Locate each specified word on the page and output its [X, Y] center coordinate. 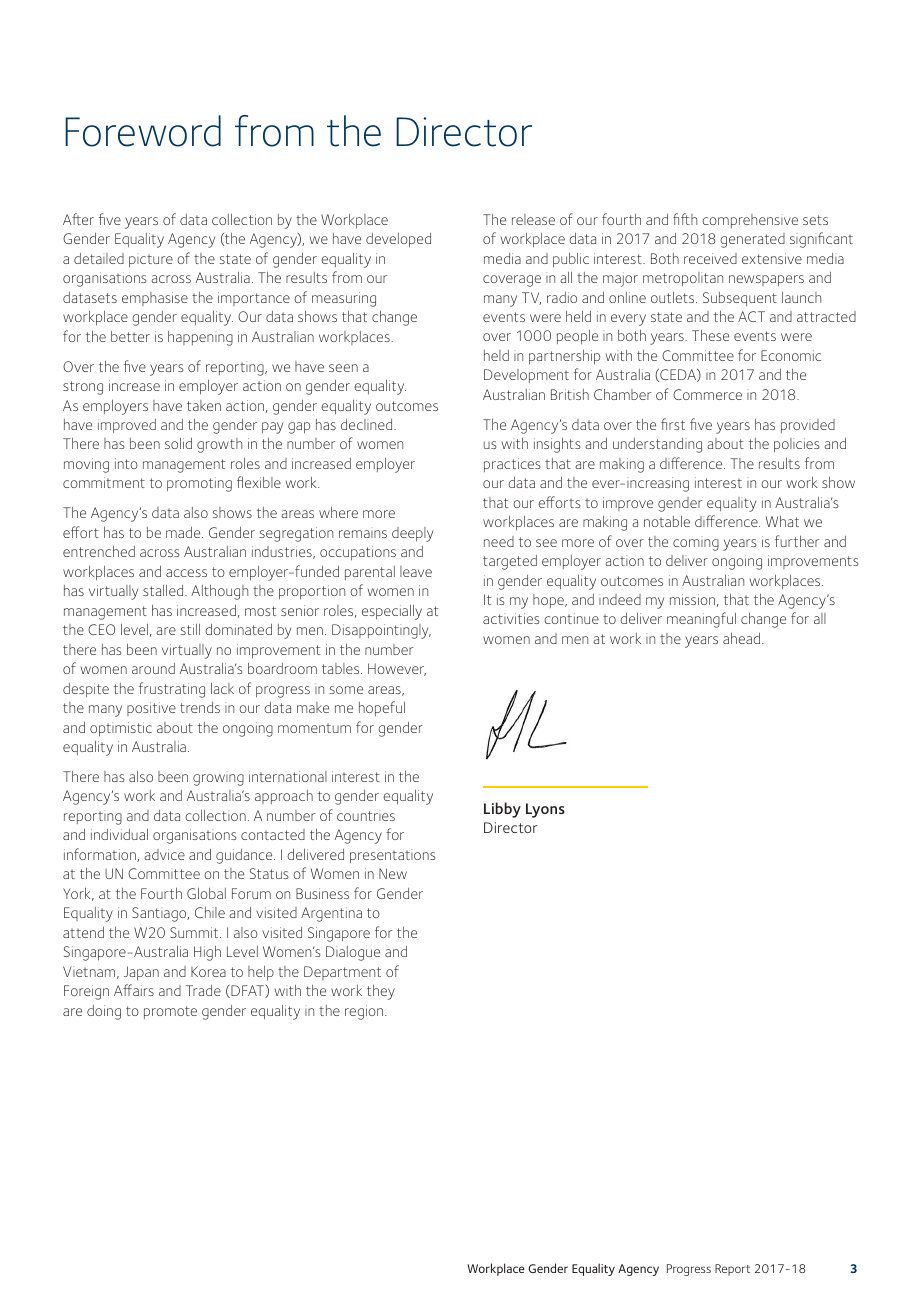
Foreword [143, 131]
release [533, 219]
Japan [141, 973]
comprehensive [750, 221]
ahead [741, 638]
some [346, 690]
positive [151, 709]
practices [512, 465]
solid [178, 443]
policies [796, 445]
